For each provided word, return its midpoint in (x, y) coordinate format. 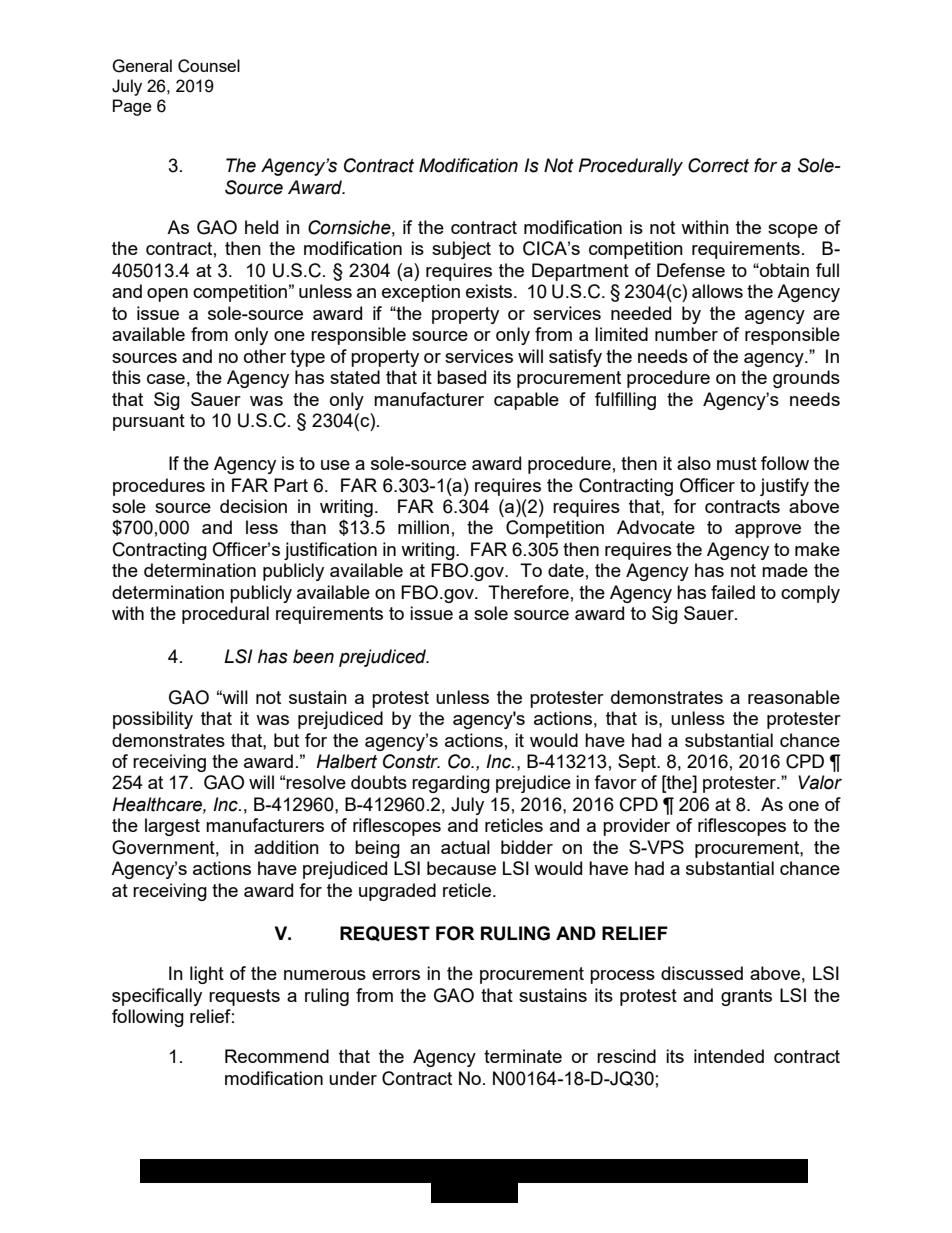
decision (253, 506)
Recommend (277, 1056)
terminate (523, 1056)
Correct (718, 165)
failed (733, 592)
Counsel (209, 66)
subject (461, 250)
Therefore (528, 592)
